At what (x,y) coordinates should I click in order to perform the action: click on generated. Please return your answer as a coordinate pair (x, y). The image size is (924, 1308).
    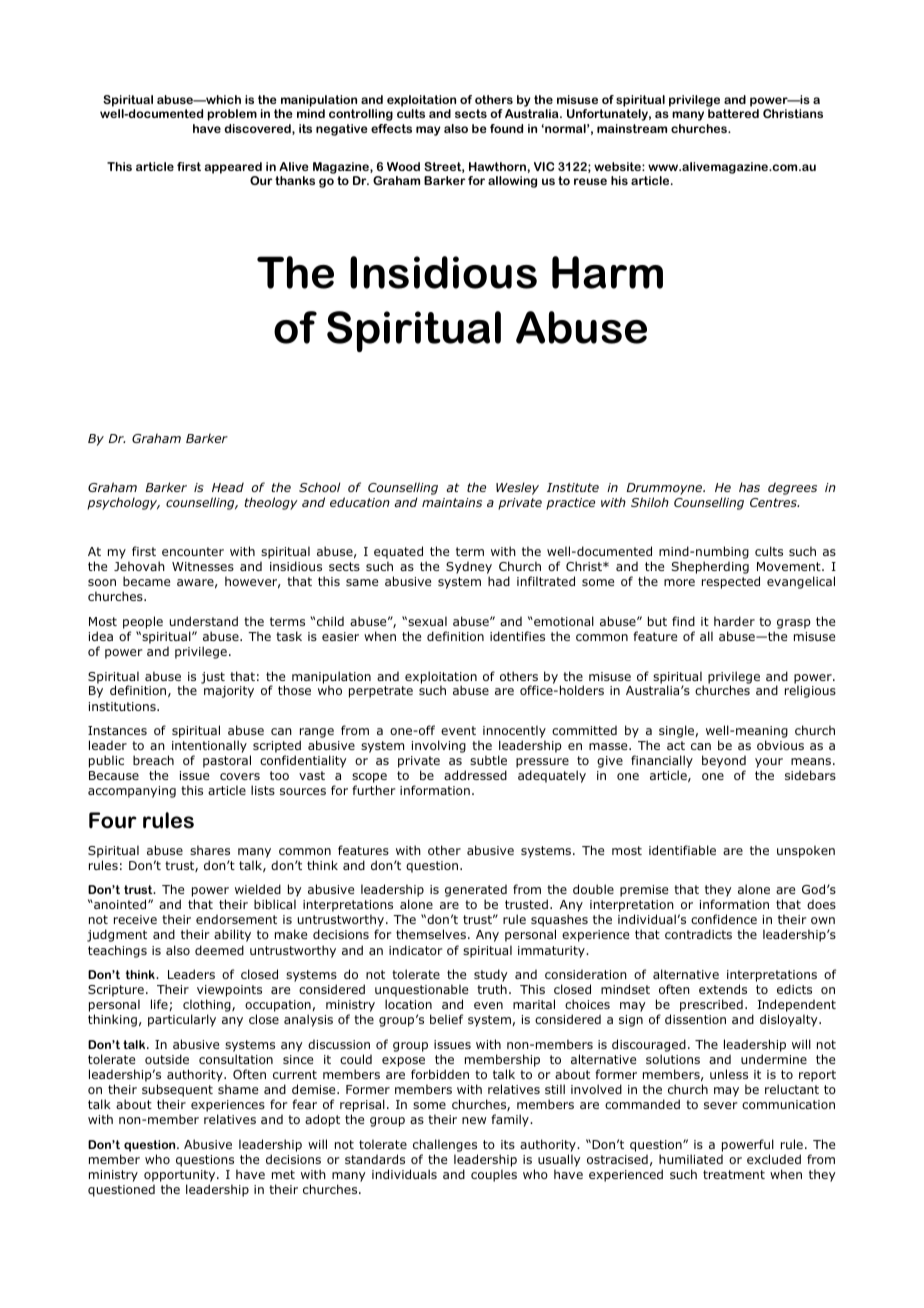
    Looking at the image, I should click on (476, 892).
